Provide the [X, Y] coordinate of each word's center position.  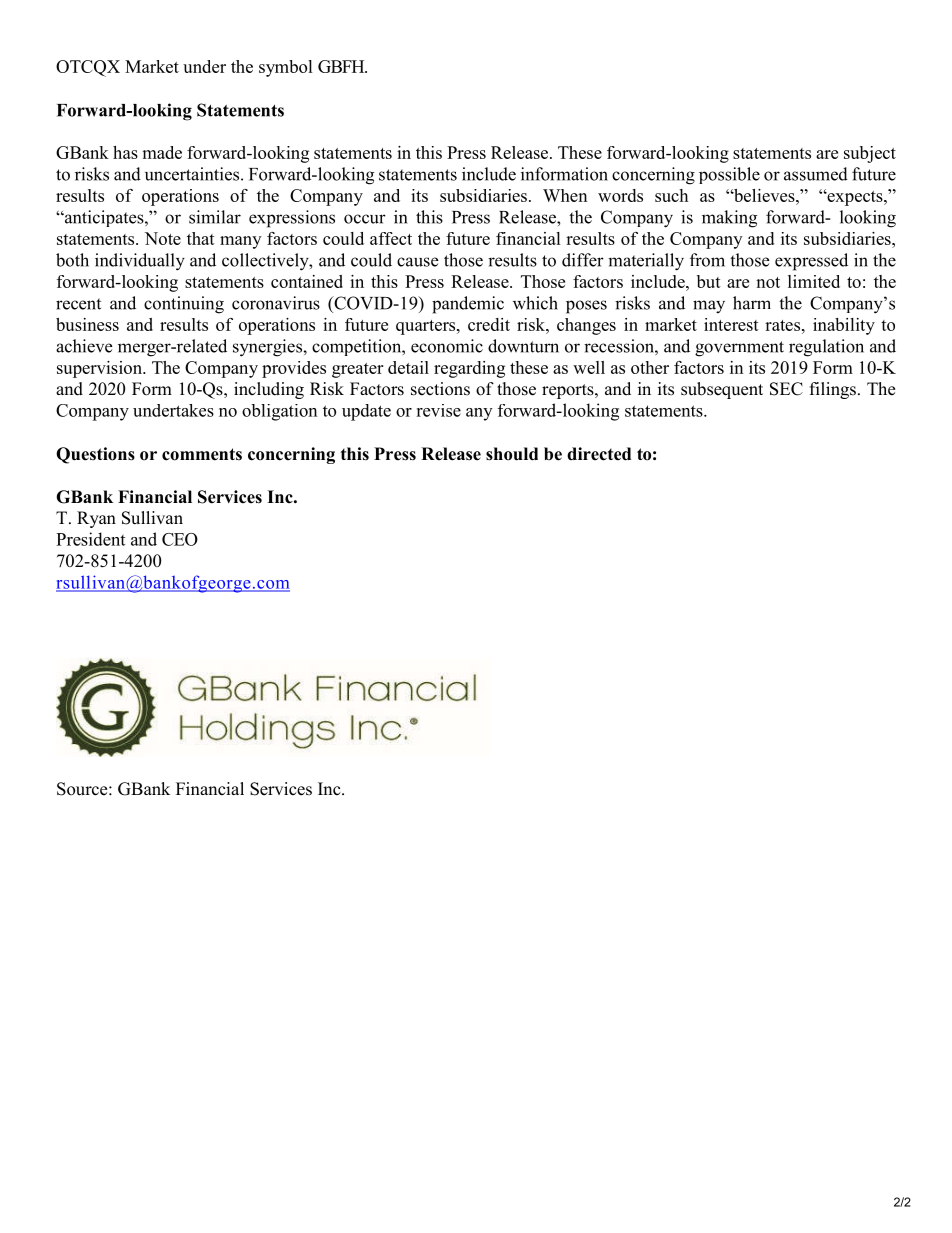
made [162, 152]
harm [752, 303]
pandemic [468, 305]
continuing [184, 305]
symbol [286, 68]
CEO [180, 539]
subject [870, 154]
